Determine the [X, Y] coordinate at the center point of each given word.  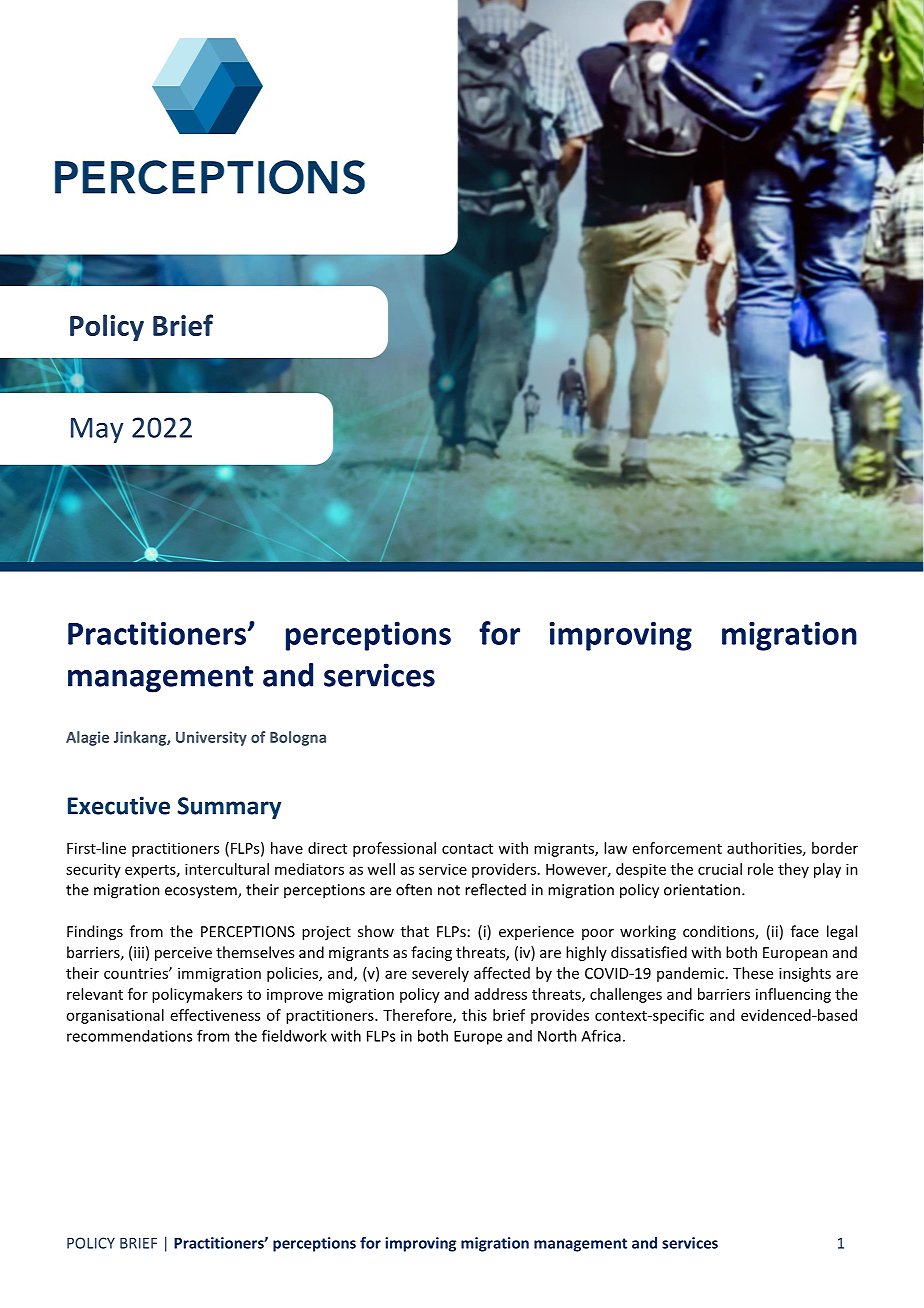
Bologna [298, 738]
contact [467, 849]
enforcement [677, 848]
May [97, 430]
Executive [119, 805]
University [211, 738]
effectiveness [215, 1015]
